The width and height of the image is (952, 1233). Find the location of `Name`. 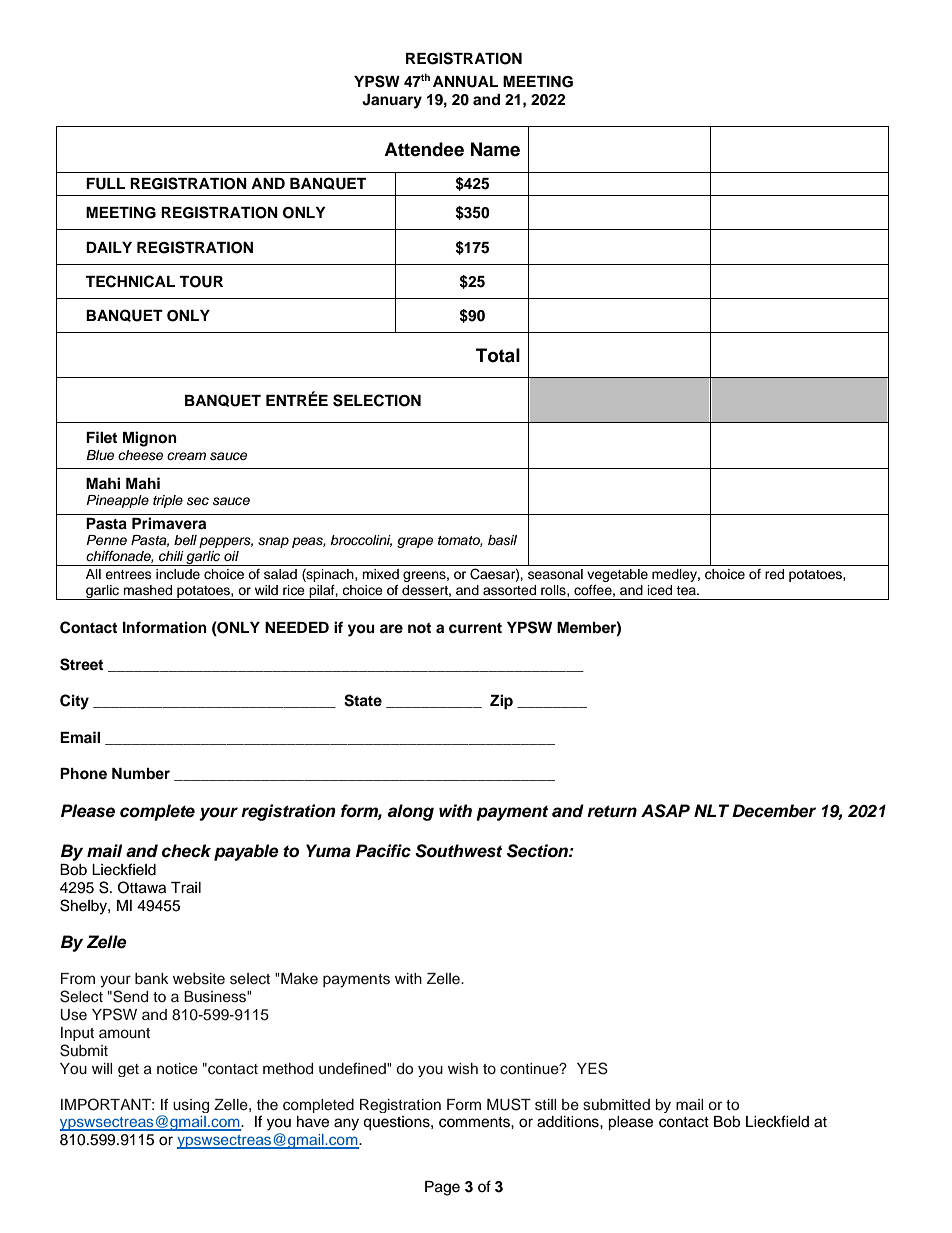

Name is located at coordinates (495, 149).
